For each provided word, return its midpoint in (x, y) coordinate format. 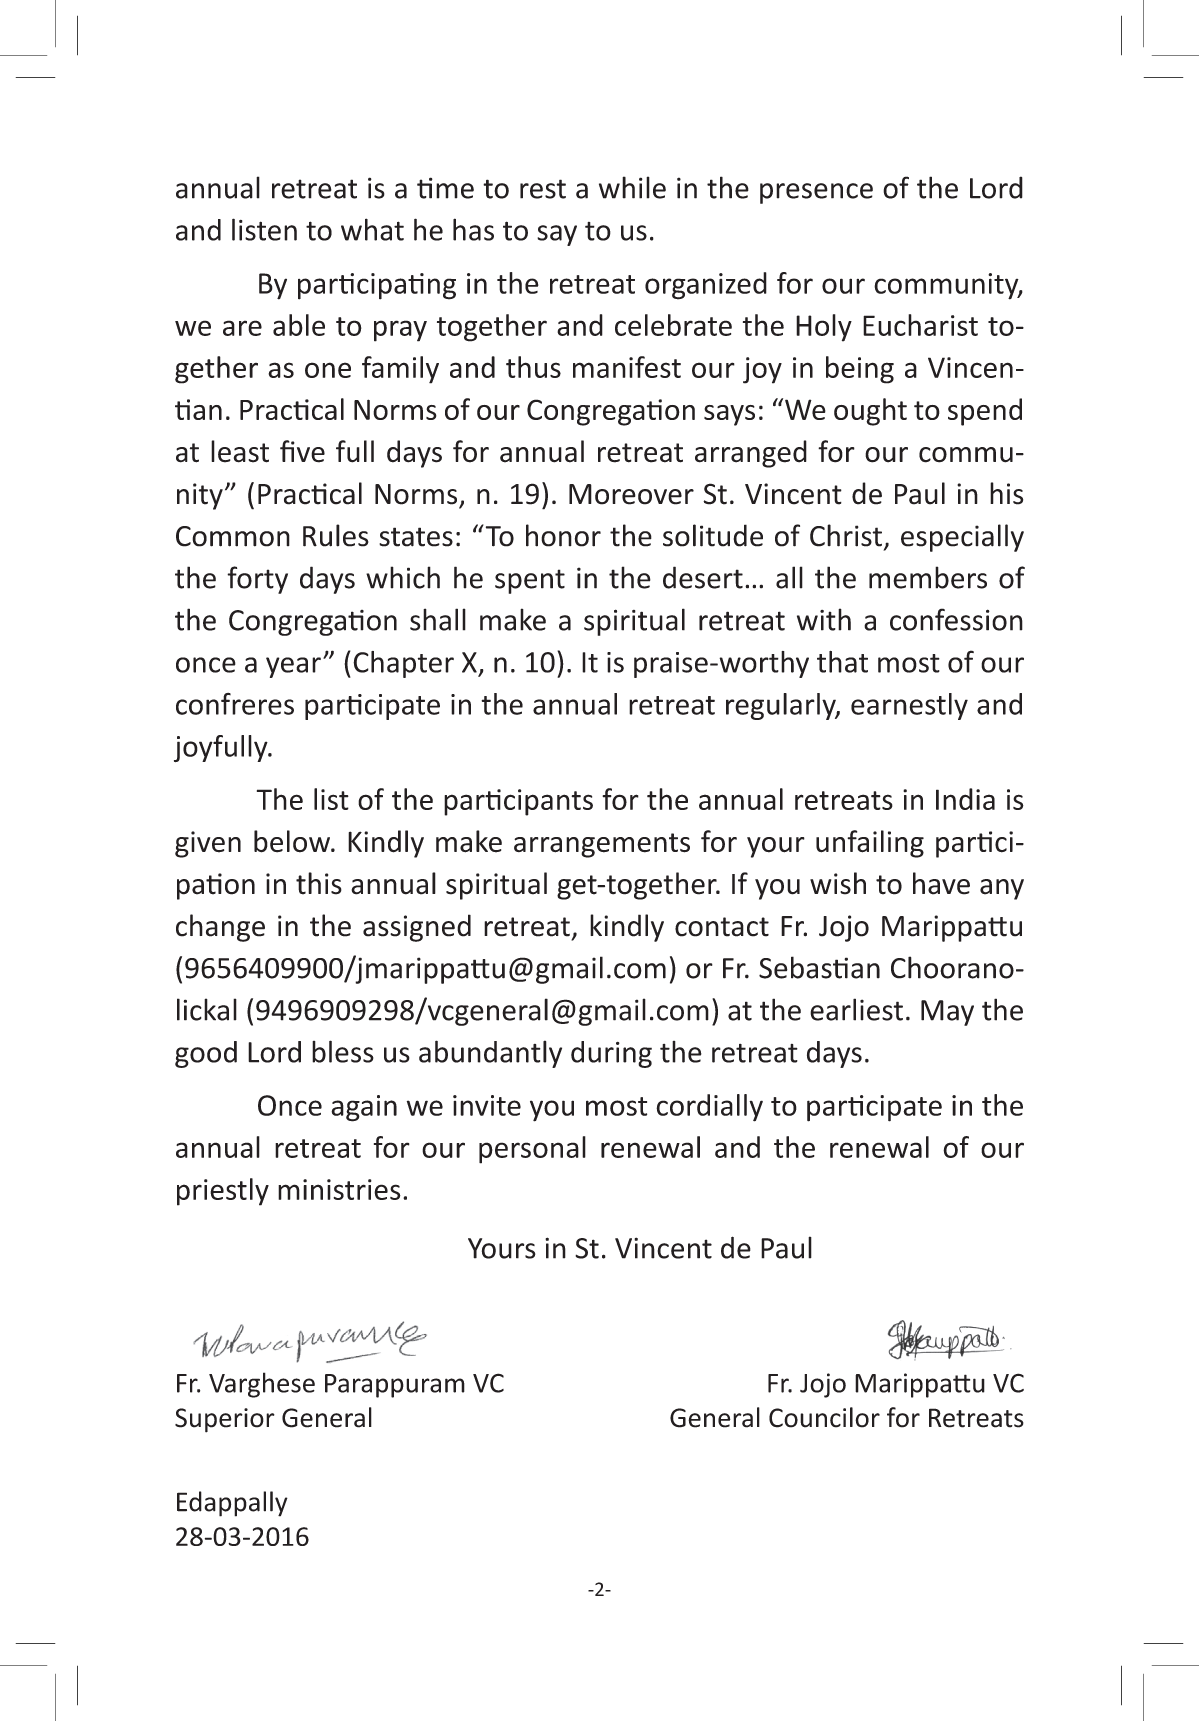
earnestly (909, 706)
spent (530, 581)
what (372, 229)
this (319, 883)
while (632, 187)
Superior (225, 1420)
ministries (339, 1189)
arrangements (602, 845)
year (293, 667)
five (302, 451)
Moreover (631, 494)
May (947, 1013)
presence (816, 193)
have (941, 883)
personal (532, 1150)
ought (870, 412)
